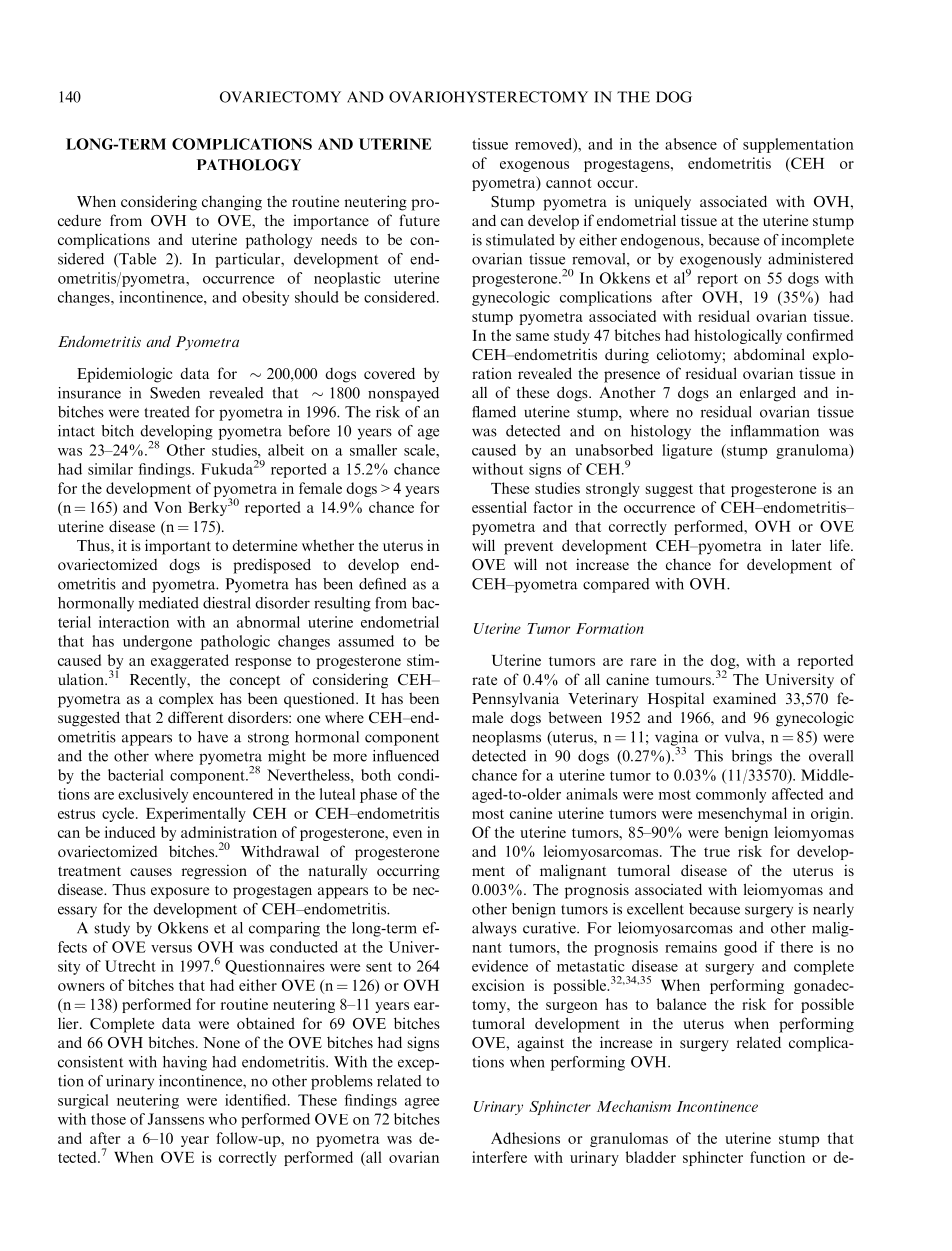 The height and width of the image is (1251, 952). I want to click on brings, so click(752, 757).
